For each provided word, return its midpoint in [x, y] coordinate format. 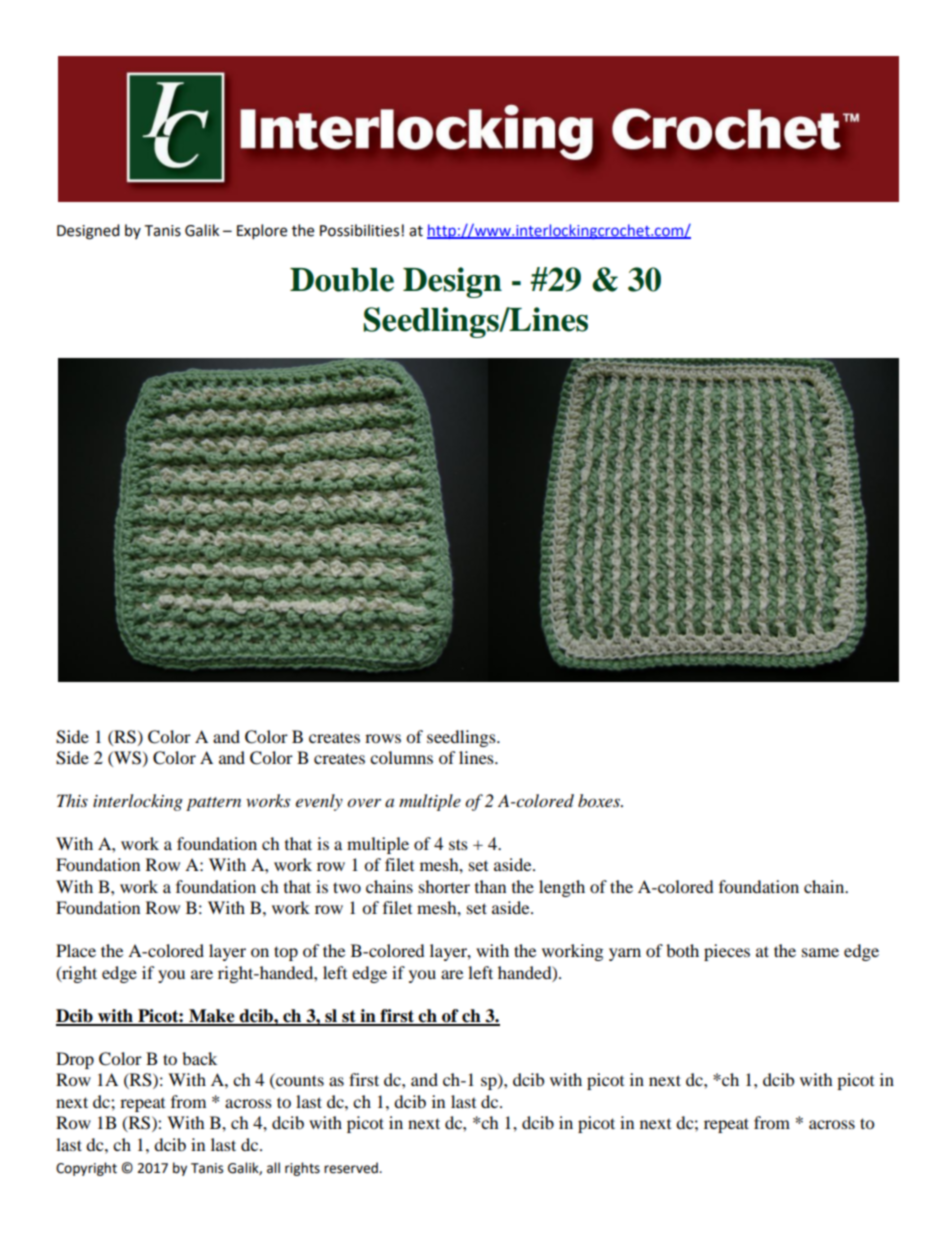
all [273, 1168]
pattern [213, 804]
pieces [727, 952]
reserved [352, 1168]
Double [342, 280]
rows [383, 738]
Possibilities [359, 230]
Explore [262, 232]
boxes [600, 801]
